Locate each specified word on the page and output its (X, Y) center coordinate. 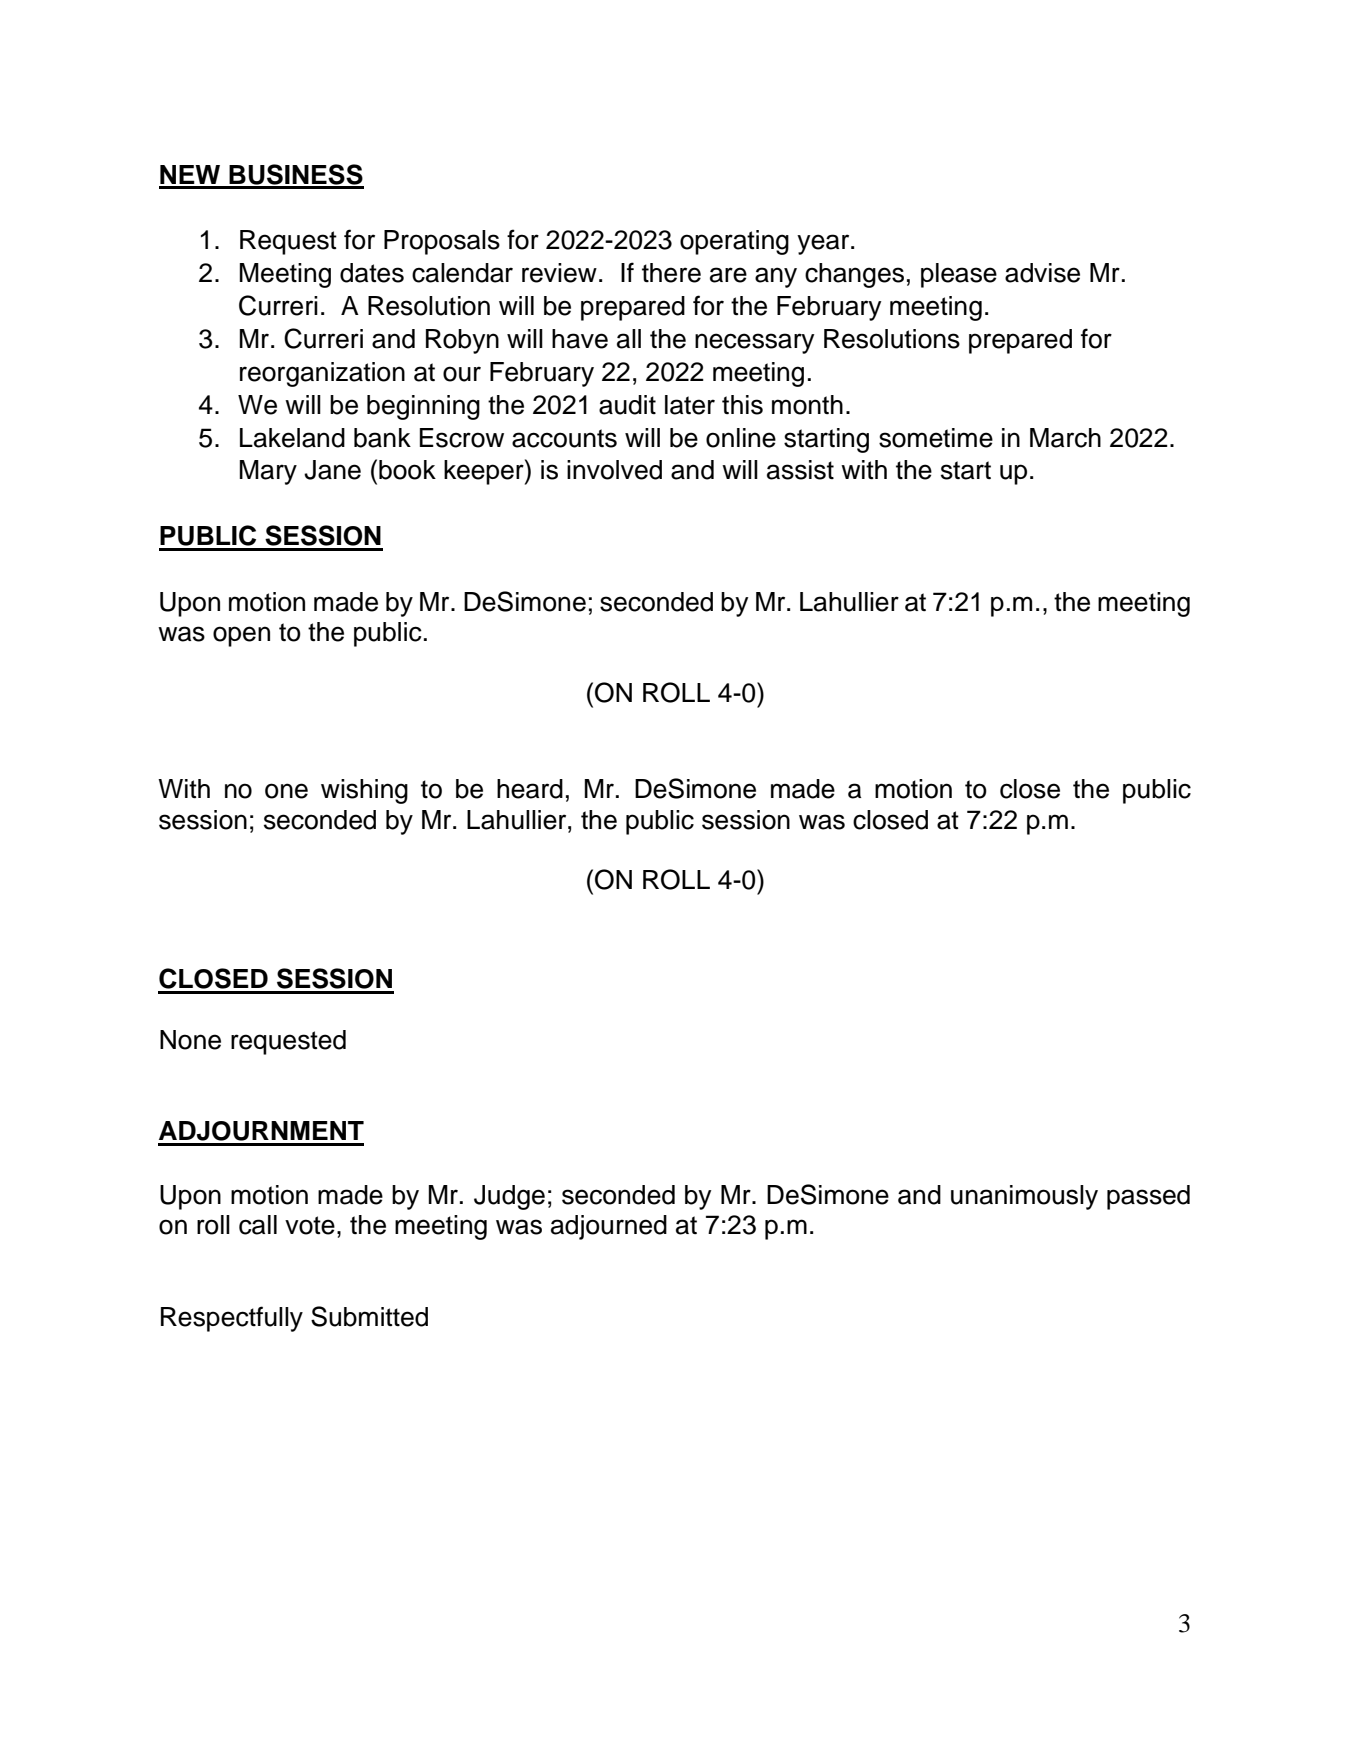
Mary (268, 472)
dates (372, 273)
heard (530, 789)
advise (1042, 273)
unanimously (1024, 1197)
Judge (509, 1197)
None (190, 1040)
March (1065, 438)
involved (614, 470)
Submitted (369, 1316)
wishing (364, 791)
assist (800, 470)
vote (310, 1225)
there (671, 273)
